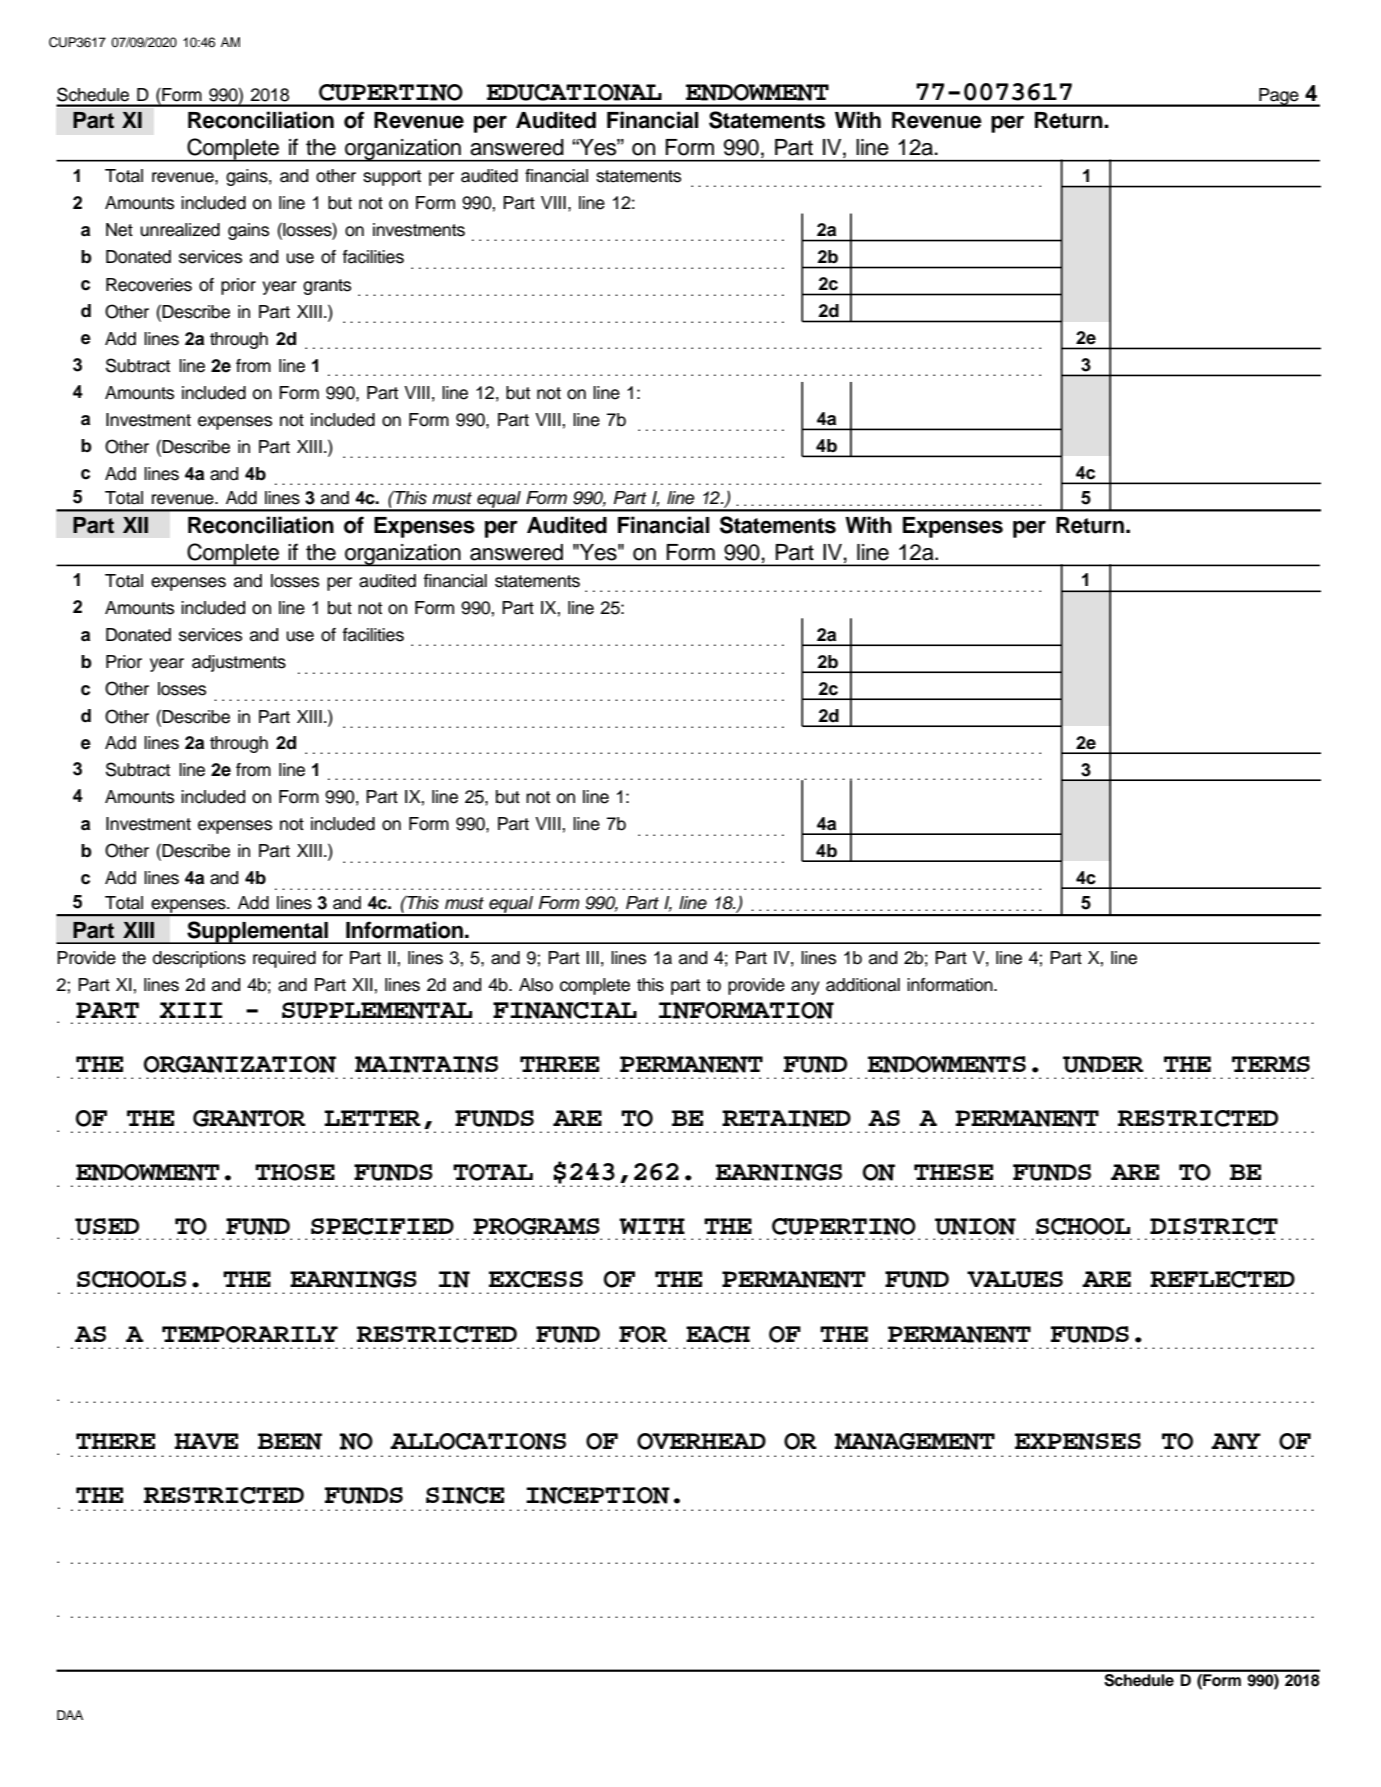 The image size is (1381, 1787). What do you see at coordinates (536, 985) in the document?
I see `Also` at bounding box center [536, 985].
